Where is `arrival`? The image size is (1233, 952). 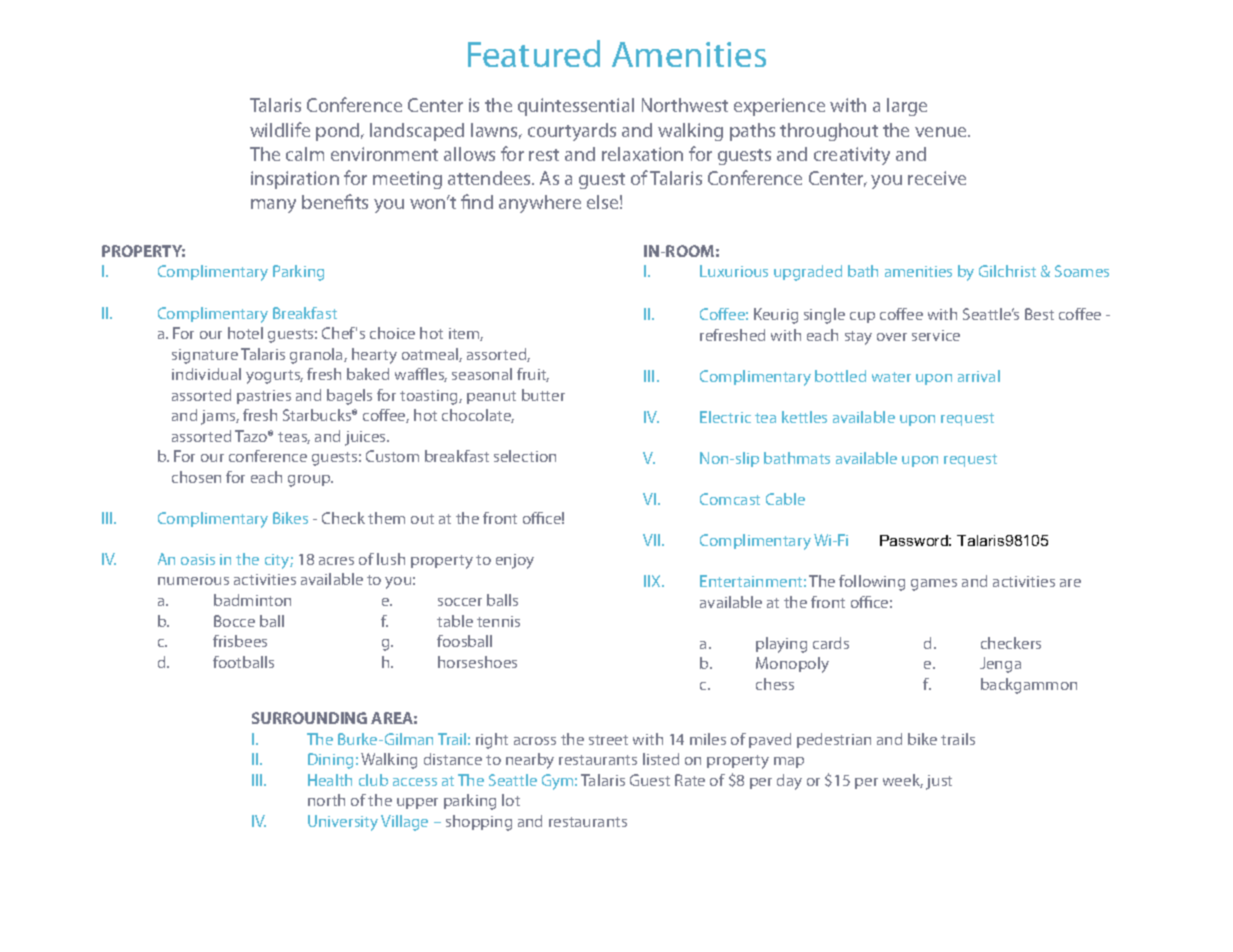
arrival is located at coordinates (979, 376).
